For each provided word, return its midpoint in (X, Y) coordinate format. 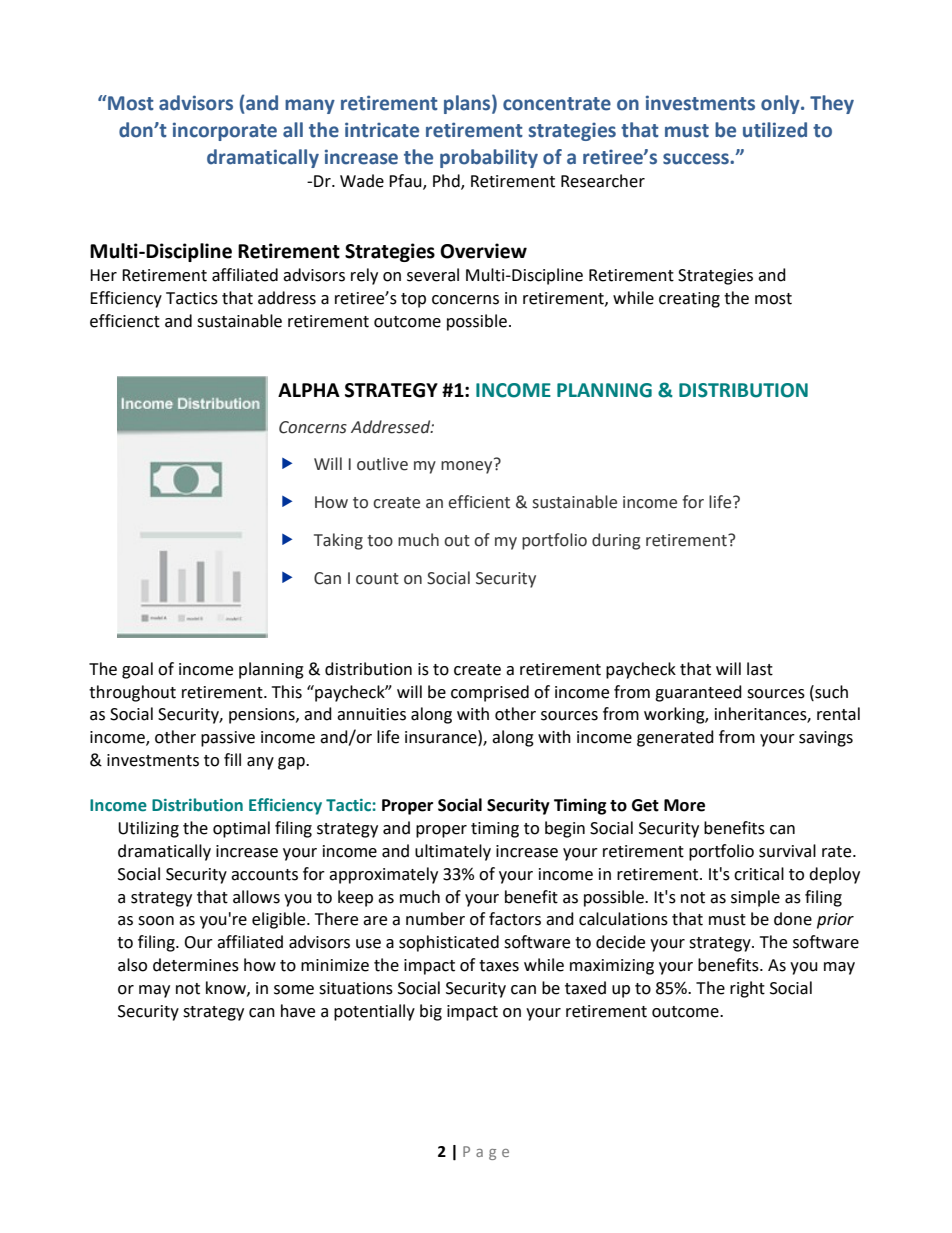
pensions (263, 716)
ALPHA (309, 390)
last (760, 669)
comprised (490, 693)
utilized (775, 130)
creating (689, 300)
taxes (499, 966)
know (227, 988)
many (310, 106)
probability (489, 158)
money (468, 466)
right (747, 989)
